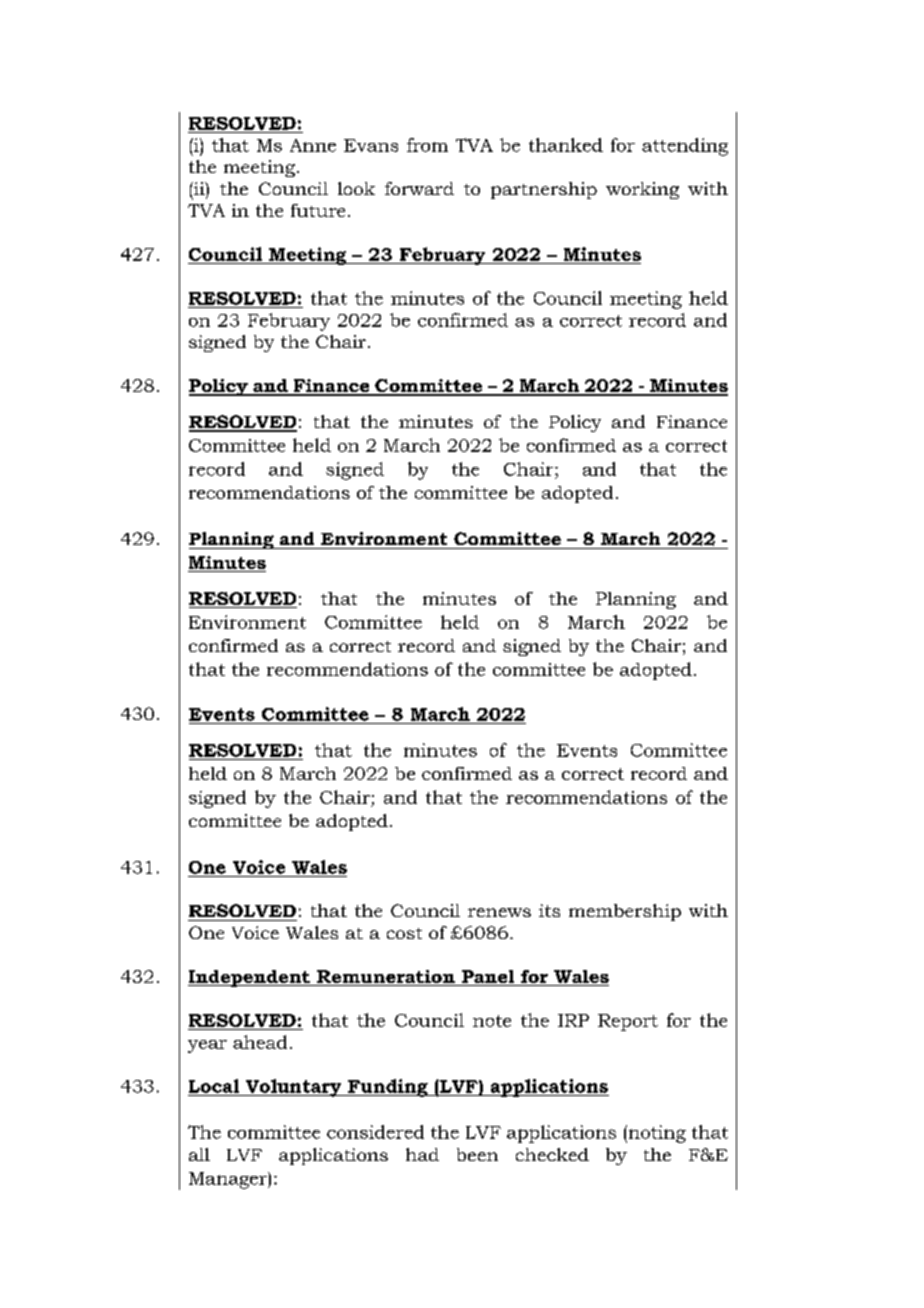 The height and width of the document is (1308, 924). Describe the element at coordinates (229, 1180) in the document. I see `Manager` at that location.
